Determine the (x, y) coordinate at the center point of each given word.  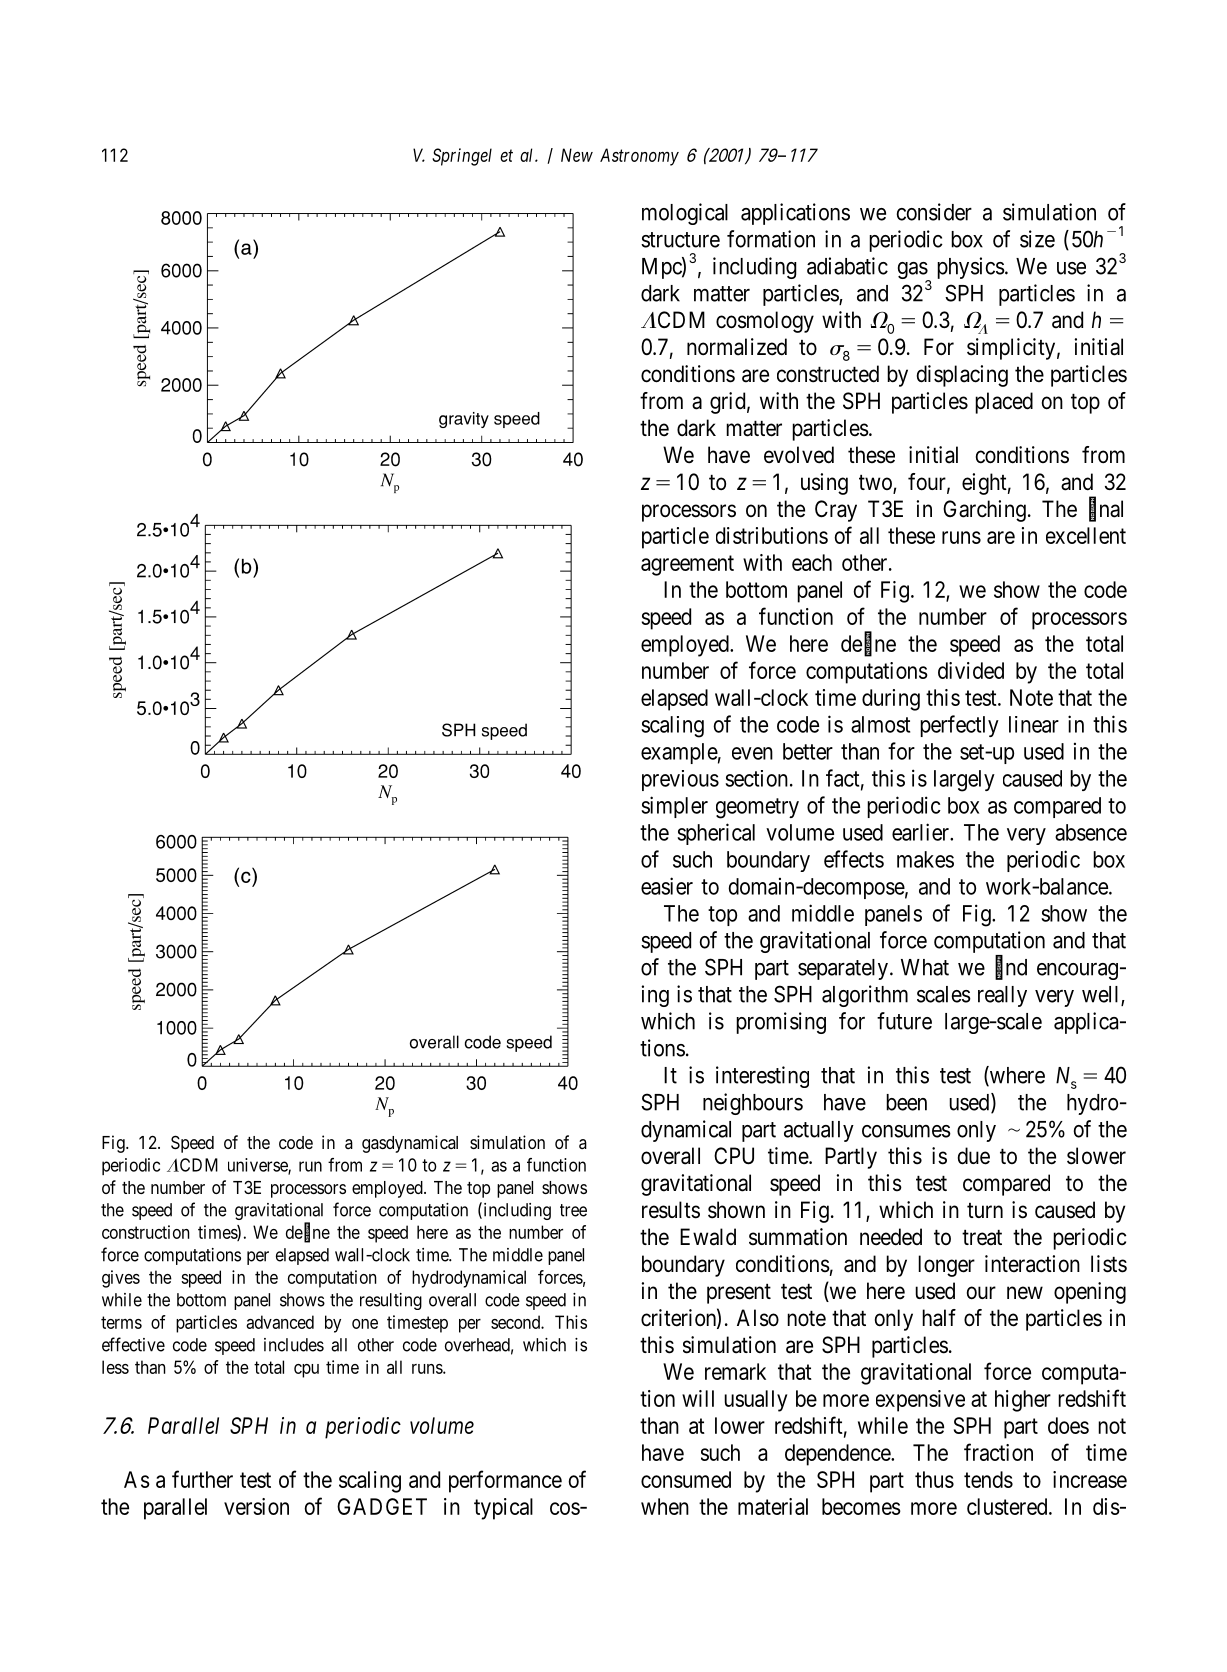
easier (667, 886)
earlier (921, 832)
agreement (687, 565)
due (974, 1156)
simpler (674, 807)
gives (121, 1279)
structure (680, 240)
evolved (799, 455)
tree (573, 1210)
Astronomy (639, 157)
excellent (1086, 535)
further (202, 1479)
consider (934, 212)
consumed (686, 1479)
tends (988, 1479)
